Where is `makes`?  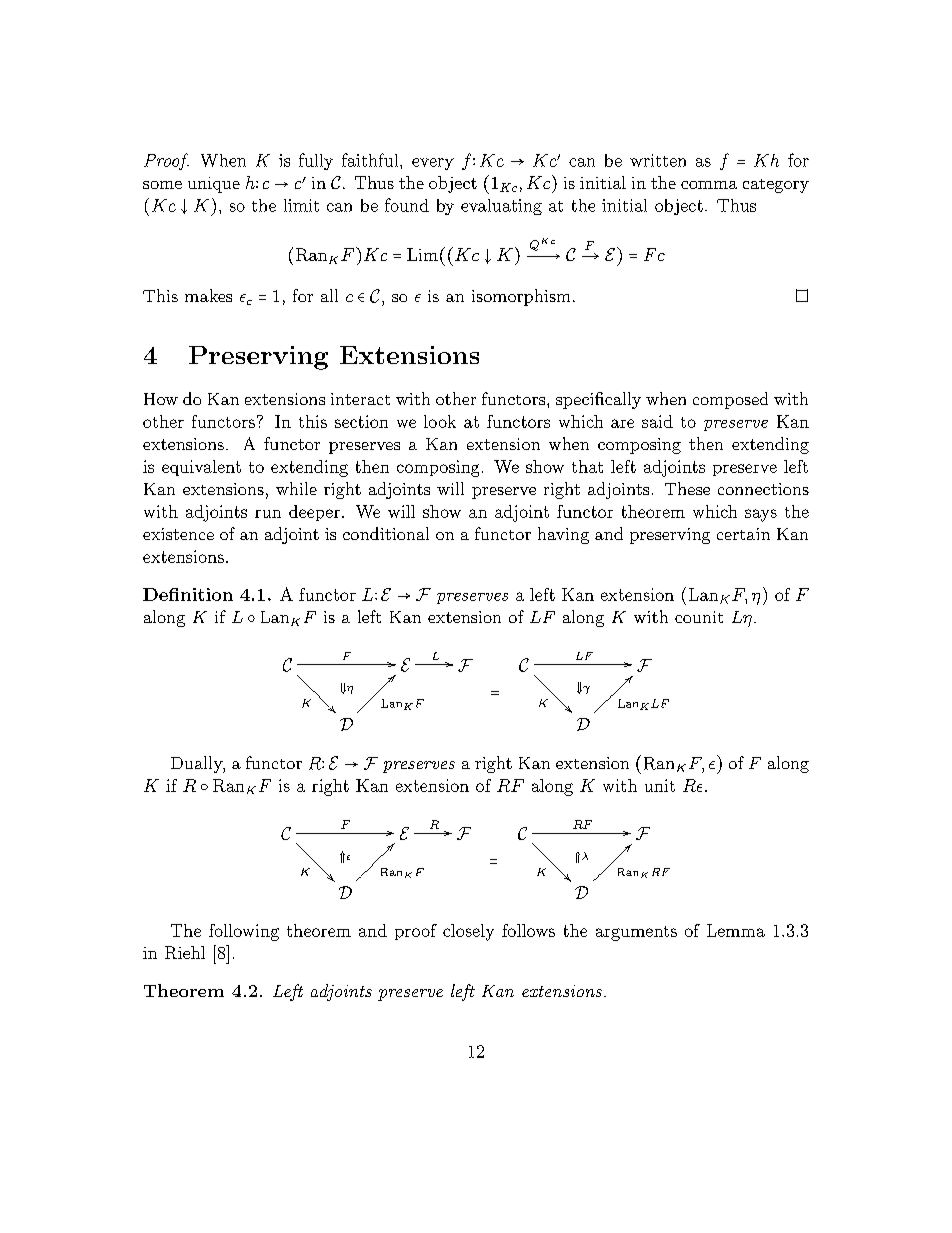
makes is located at coordinates (208, 295).
